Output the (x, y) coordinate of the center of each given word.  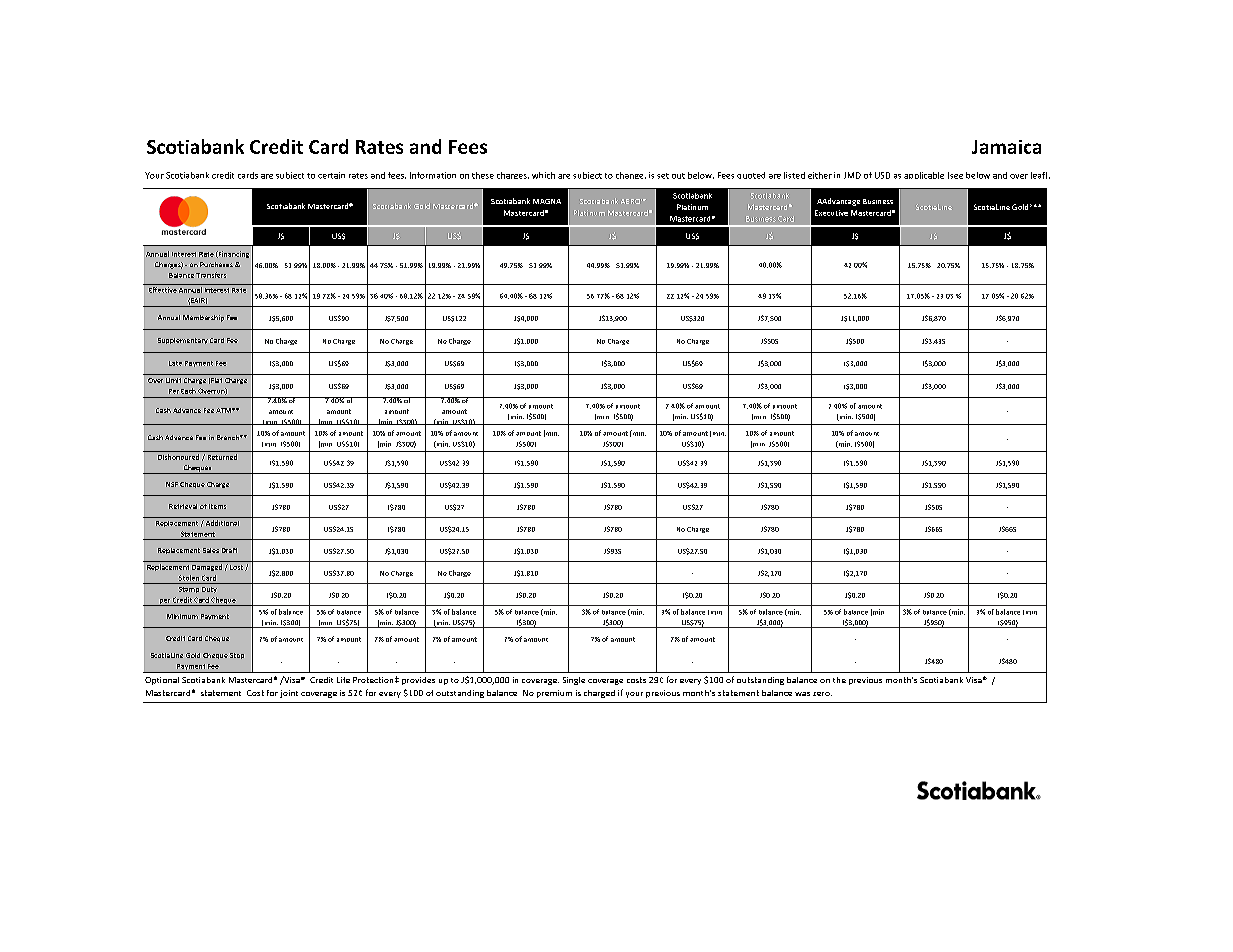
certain (331, 175)
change (631, 175)
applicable (924, 175)
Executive (831, 213)
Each (188, 391)
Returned (222, 457)
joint (289, 694)
